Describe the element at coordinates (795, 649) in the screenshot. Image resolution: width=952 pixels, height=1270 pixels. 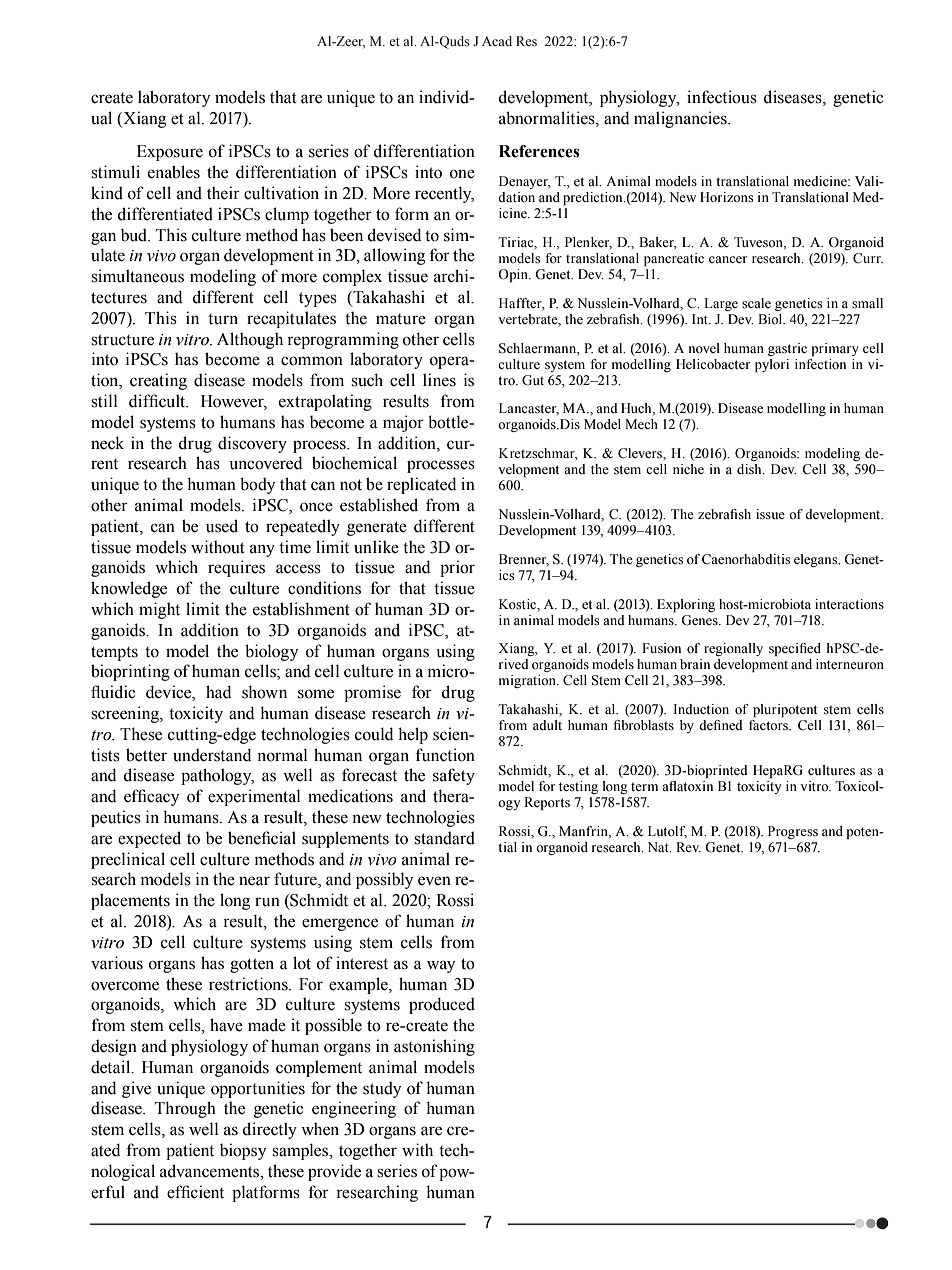
I see `specified` at that location.
